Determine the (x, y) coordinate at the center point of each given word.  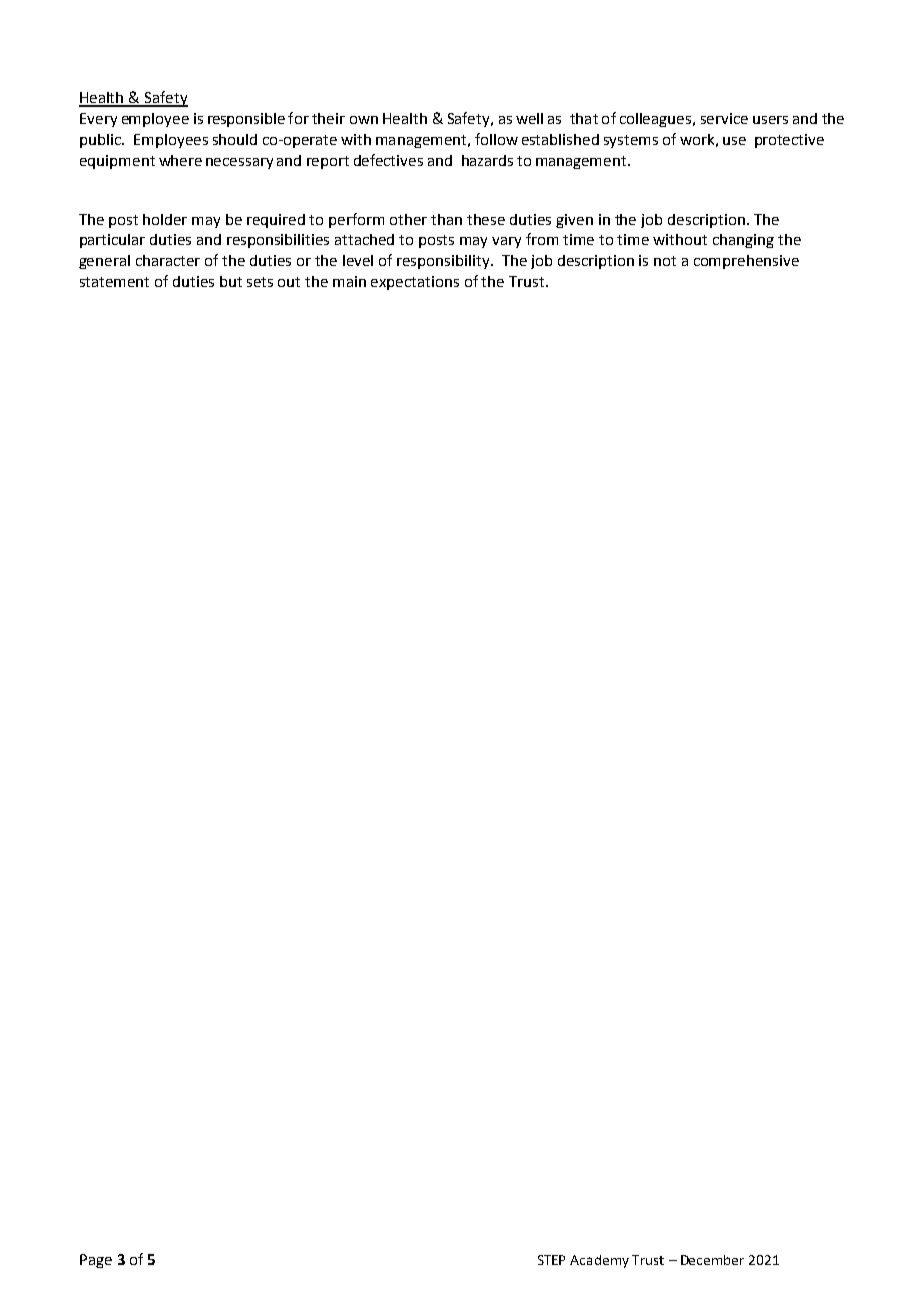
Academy (599, 1261)
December (712, 1260)
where (180, 160)
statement (114, 282)
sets (260, 282)
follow (496, 139)
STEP (551, 1260)
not (665, 261)
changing (743, 241)
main (349, 281)
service (724, 118)
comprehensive (746, 262)
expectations (415, 283)
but (231, 281)
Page (96, 1261)
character (168, 260)
